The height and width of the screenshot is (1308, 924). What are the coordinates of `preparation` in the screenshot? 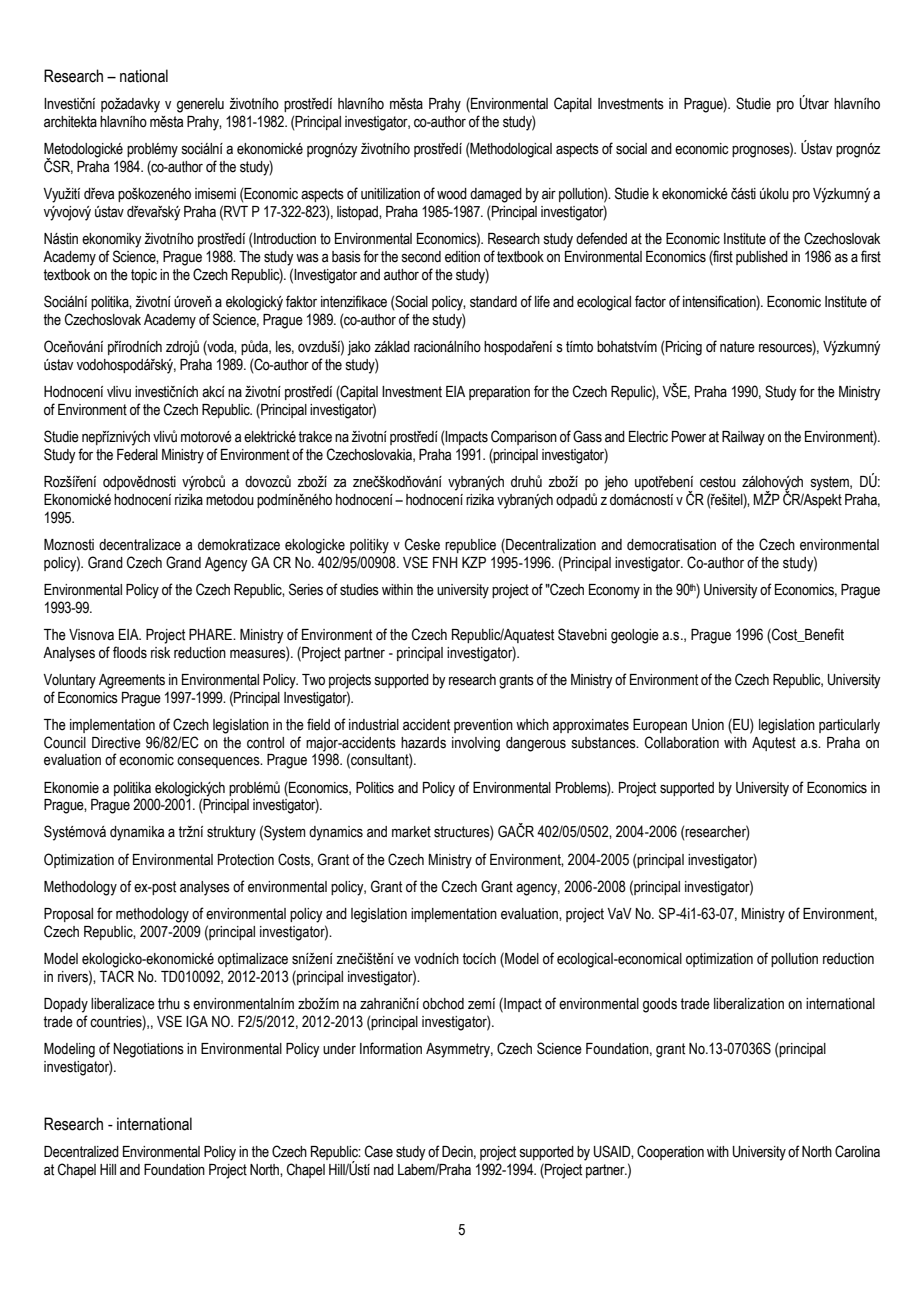 It's located at (499, 393).
